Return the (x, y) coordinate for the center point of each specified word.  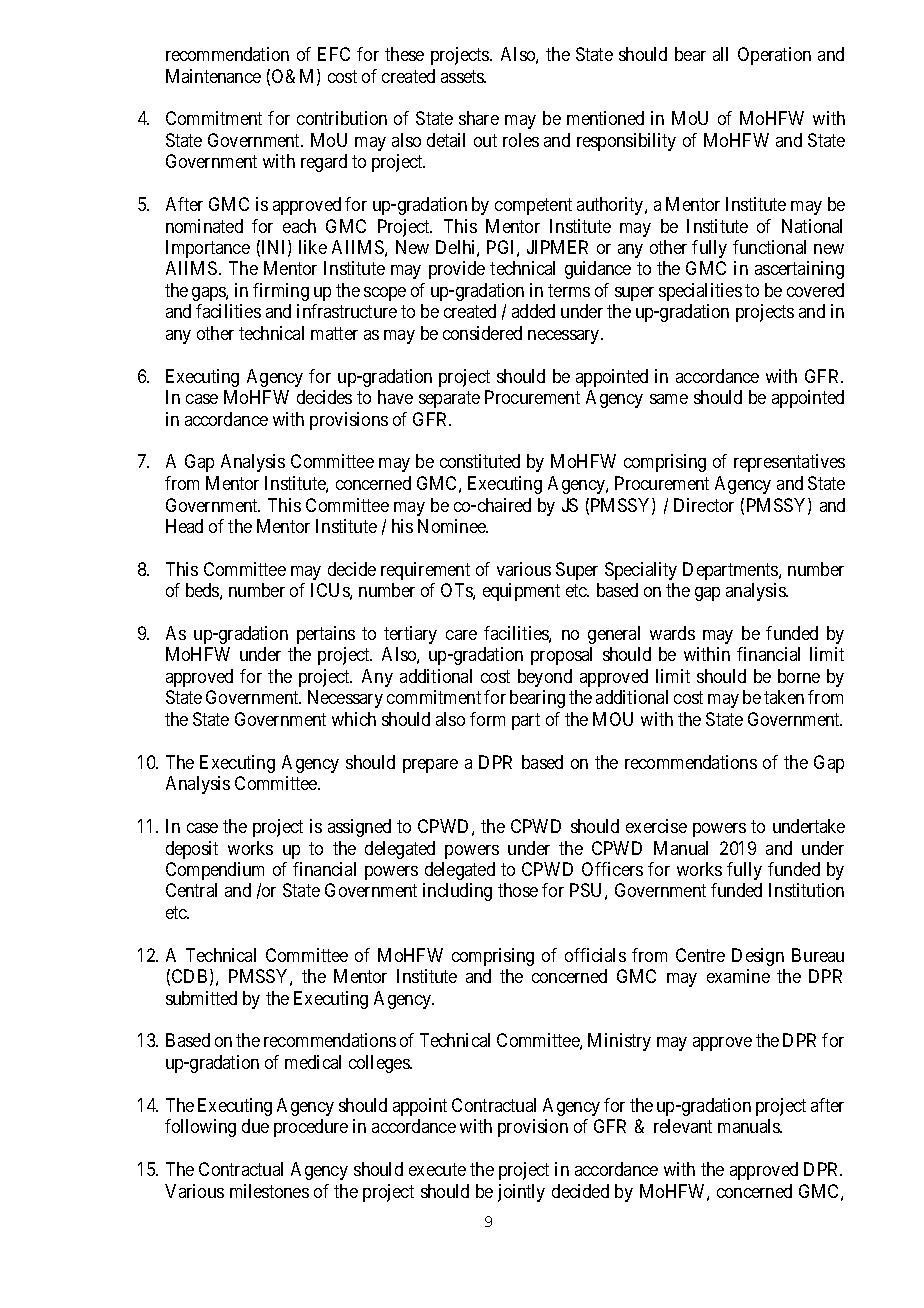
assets (463, 76)
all (720, 54)
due (255, 1126)
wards (672, 633)
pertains (326, 635)
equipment (521, 592)
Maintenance (213, 76)
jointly (521, 1193)
